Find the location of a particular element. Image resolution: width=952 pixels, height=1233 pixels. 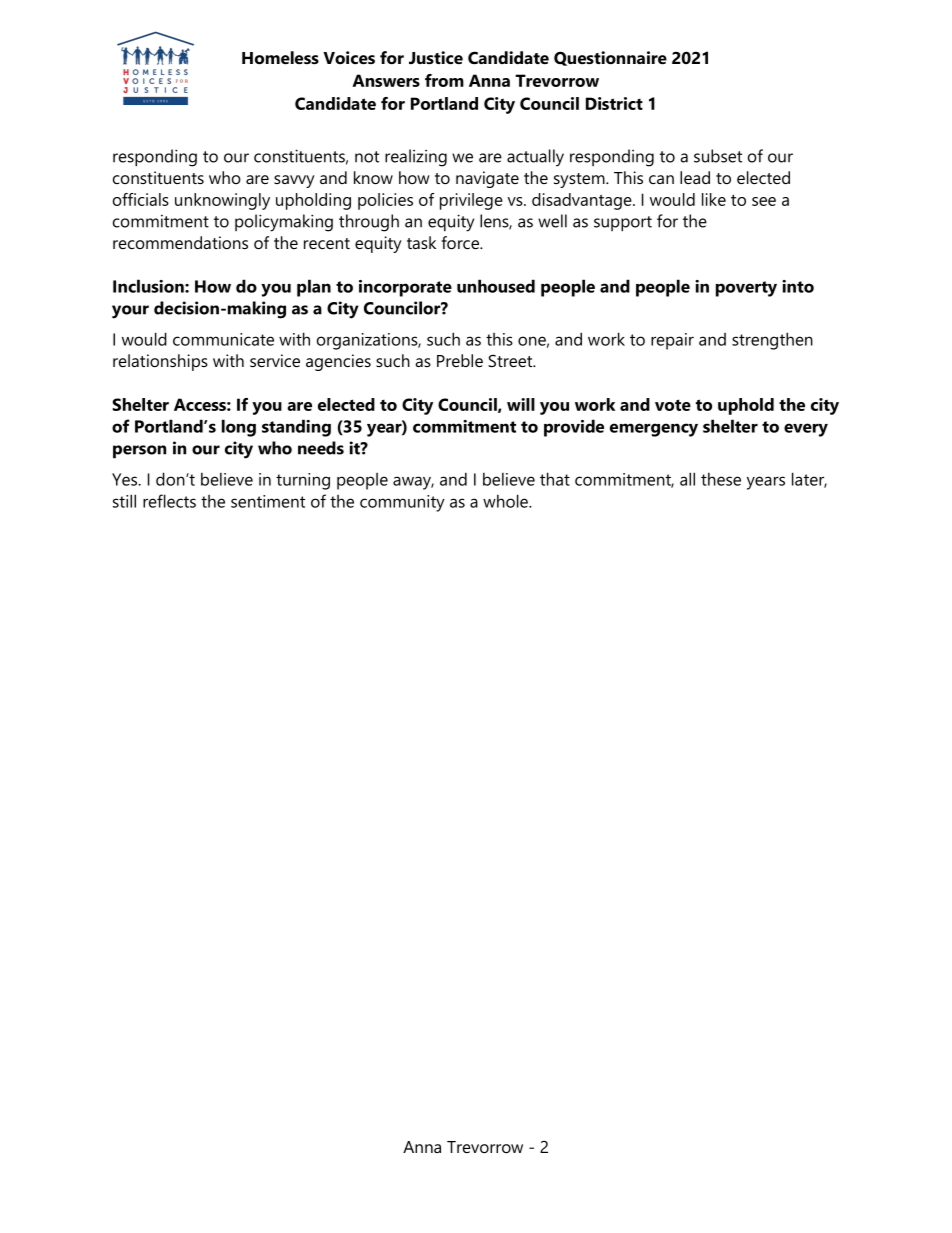

strengthen is located at coordinates (772, 341).
